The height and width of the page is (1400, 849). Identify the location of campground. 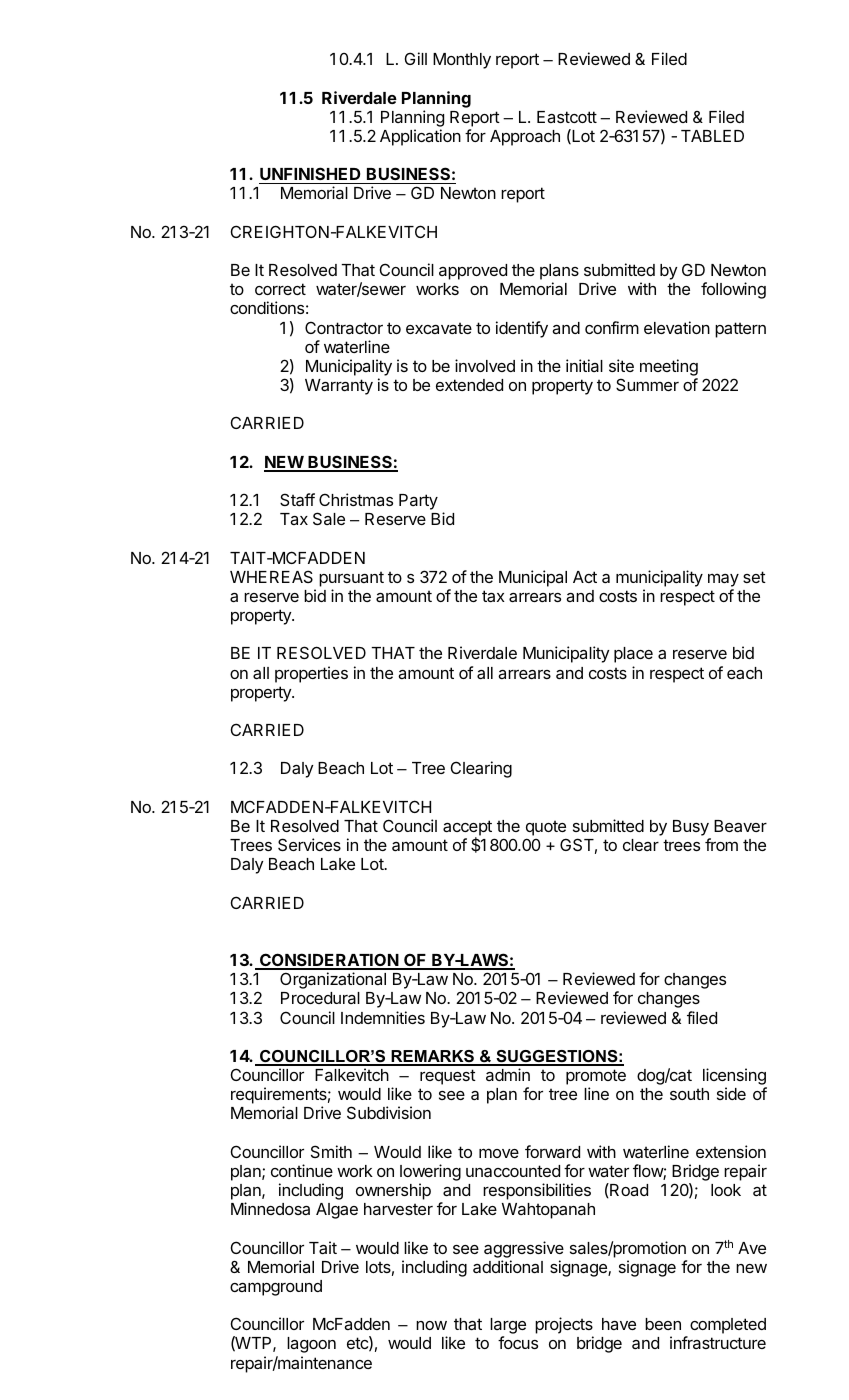
(276, 1288).
